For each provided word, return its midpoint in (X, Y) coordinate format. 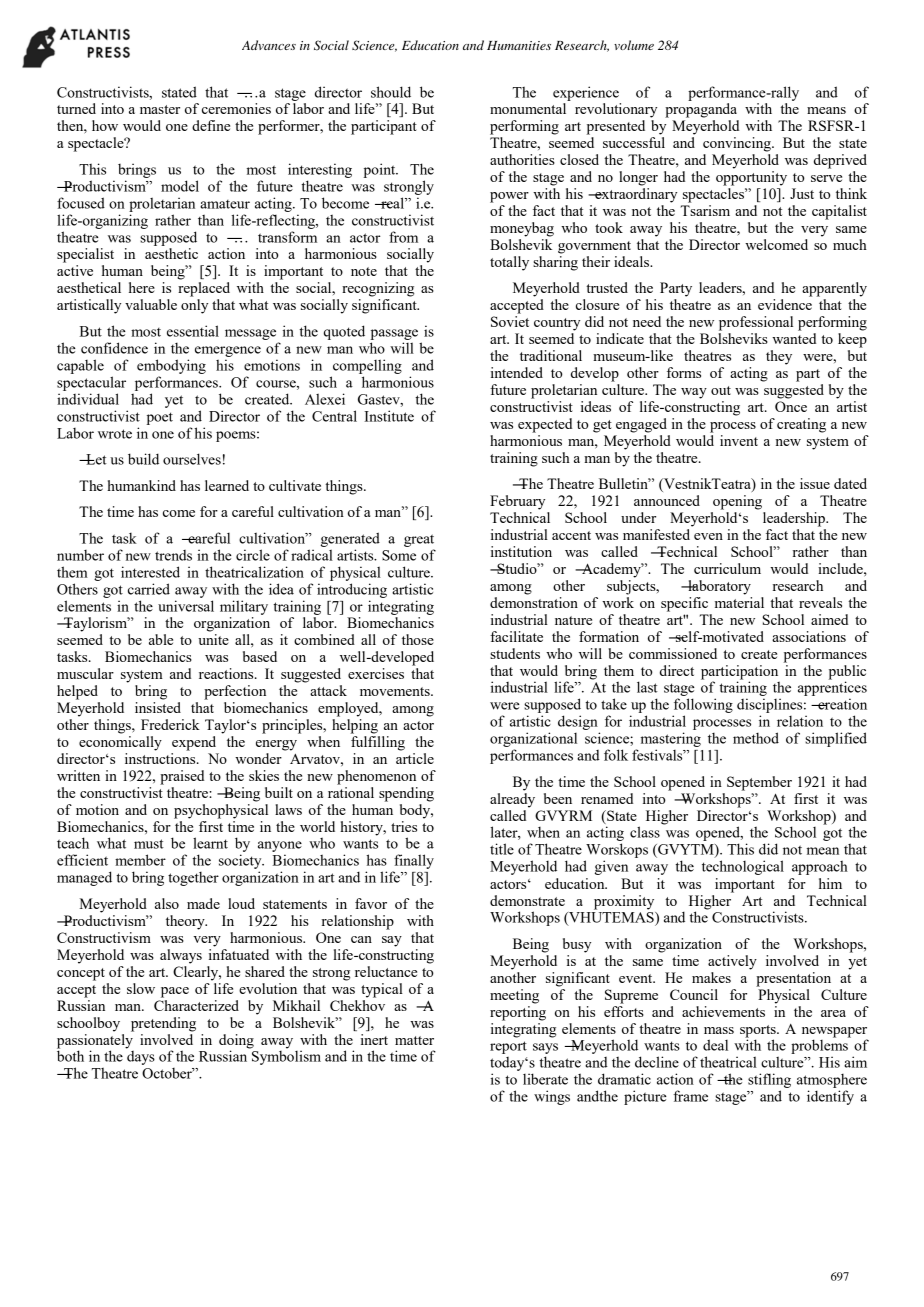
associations (809, 636)
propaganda (701, 110)
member (140, 860)
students (515, 653)
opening (737, 502)
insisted (158, 707)
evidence (785, 304)
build (143, 459)
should (391, 92)
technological (743, 867)
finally (414, 861)
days (140, 1056)
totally (509, 263)
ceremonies (236, 108)
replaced (204, 289)
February (517, 502)
